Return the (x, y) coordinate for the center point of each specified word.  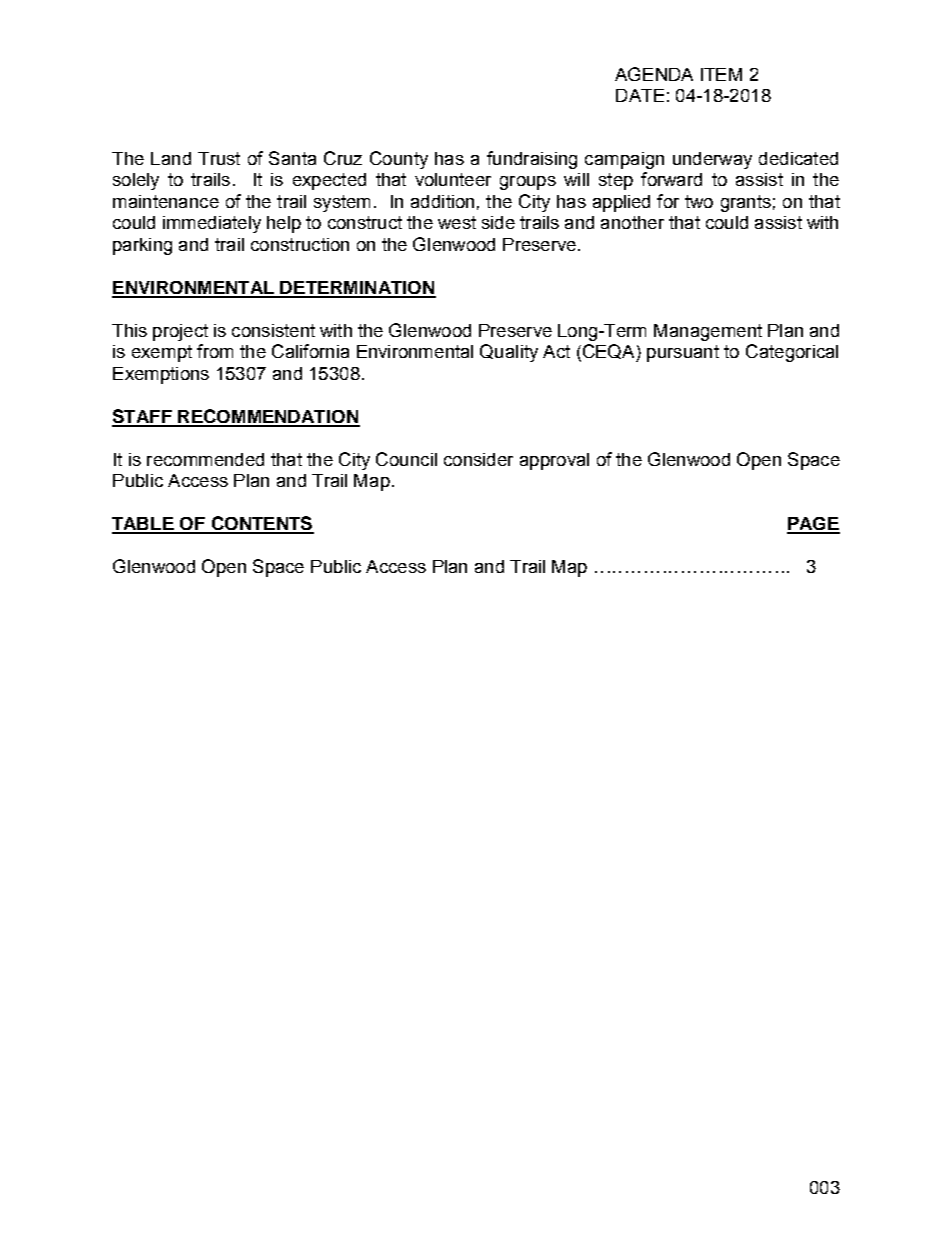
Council (406, 459)
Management (708, 332)
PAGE (813, 525)
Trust (219, 158)
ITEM (721, 74)
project (180, 332)
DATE (640, 95)
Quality (509, 353)
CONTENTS (261, 524)
